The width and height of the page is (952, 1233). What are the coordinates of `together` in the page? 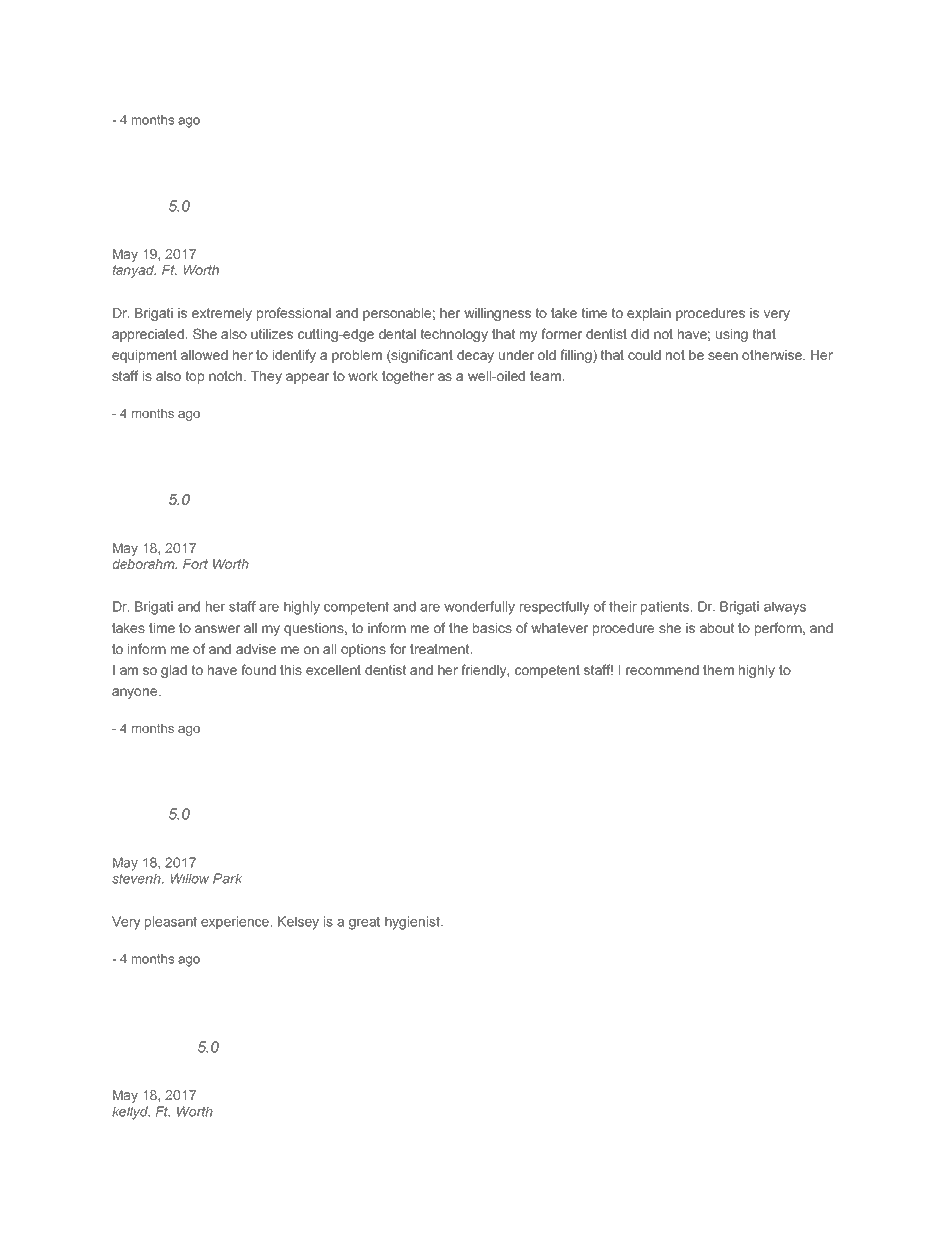 It's located at (408, 377).
